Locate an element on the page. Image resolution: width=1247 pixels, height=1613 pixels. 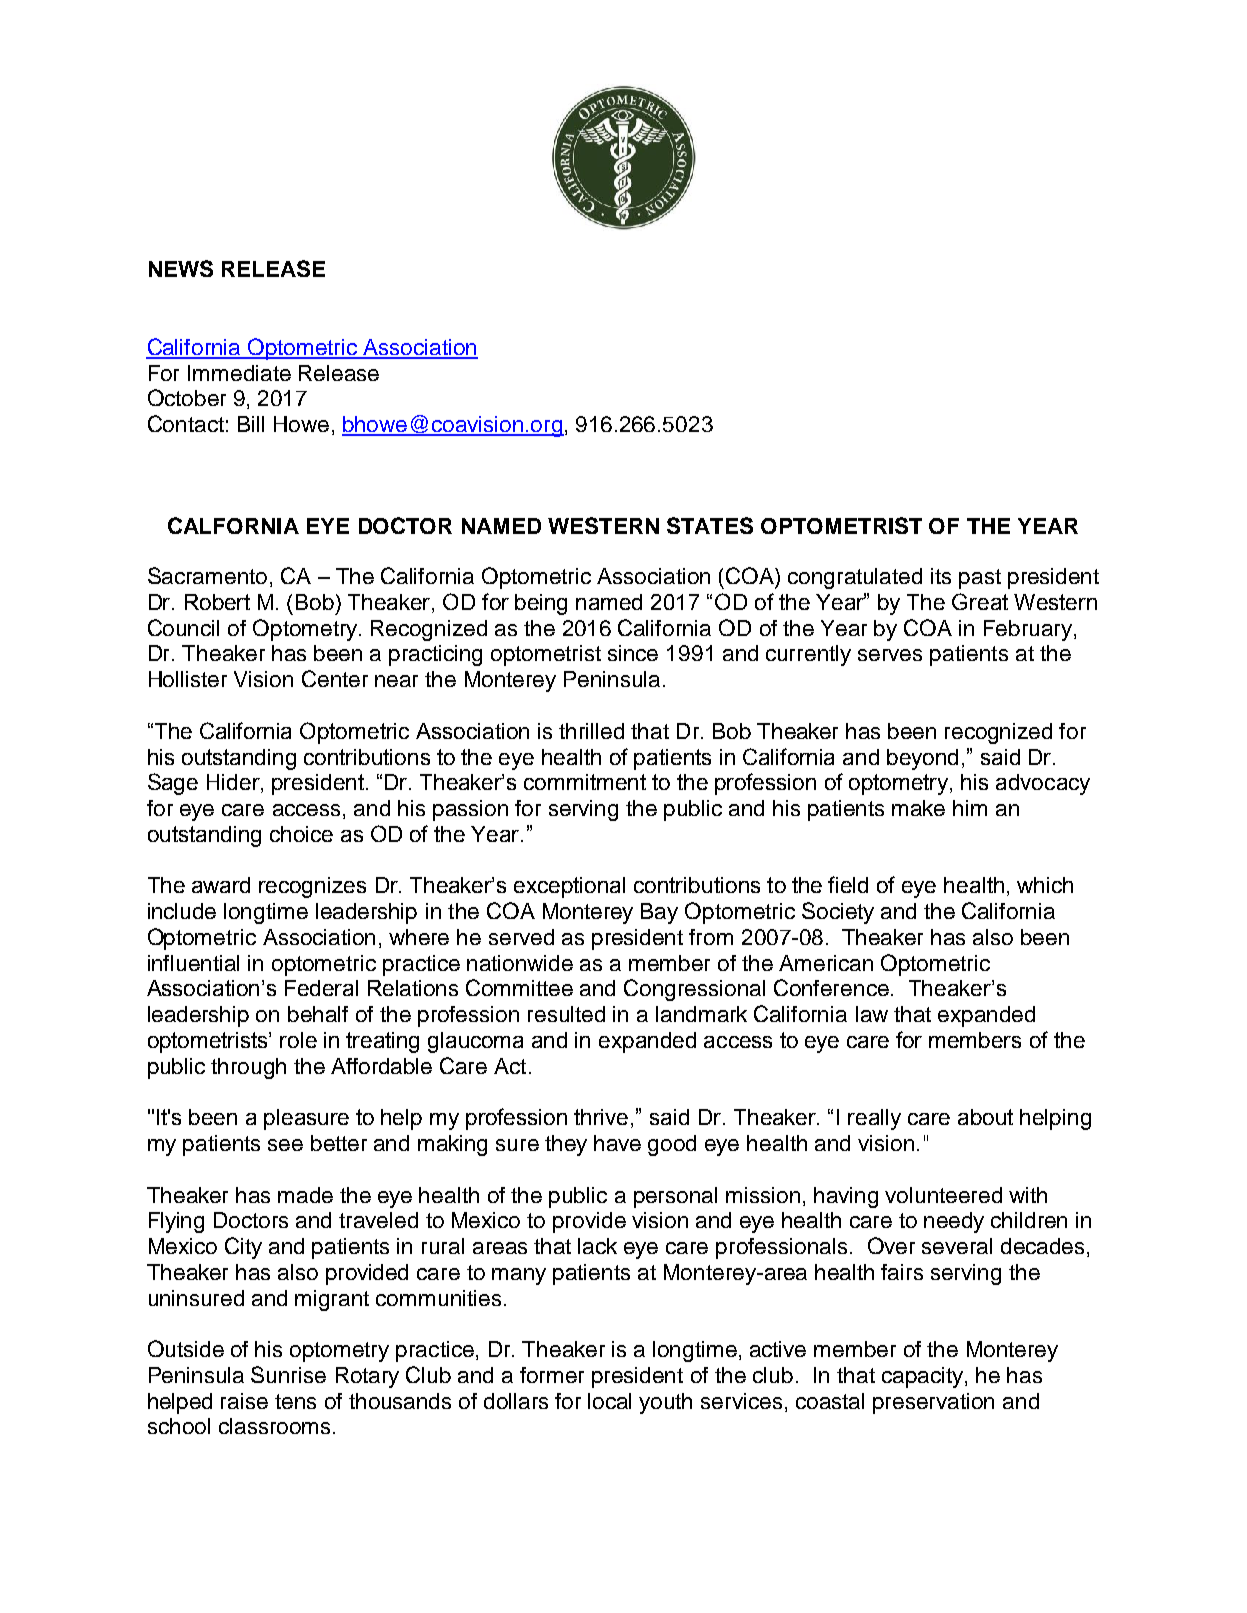
exceptional is located at coordinates (569, 887).
